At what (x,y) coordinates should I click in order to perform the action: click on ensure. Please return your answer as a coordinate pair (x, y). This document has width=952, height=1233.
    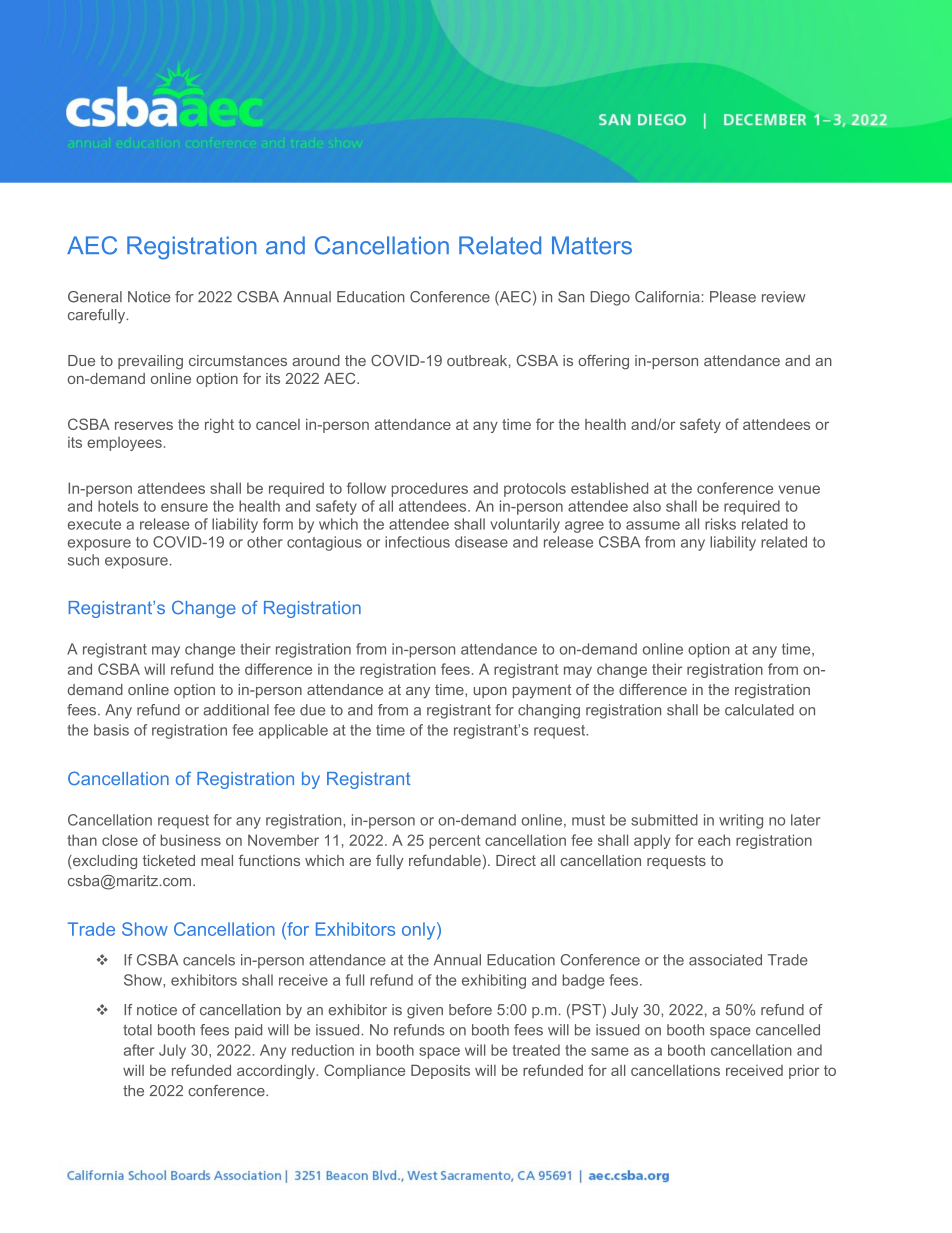
    Looking at the image, I should click on (184, 507).
